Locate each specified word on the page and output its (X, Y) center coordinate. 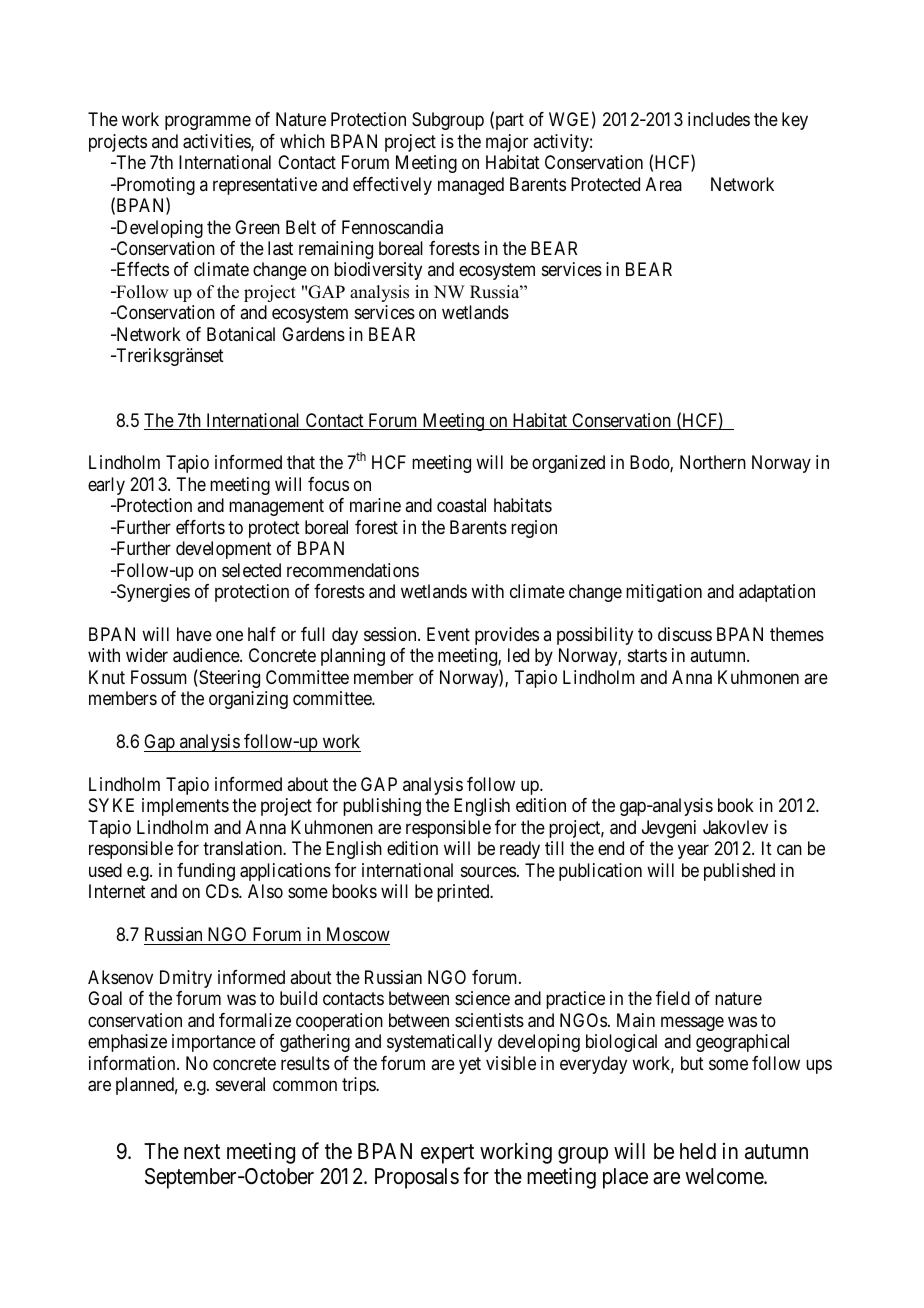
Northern (713, 462)
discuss (685, 634)
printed (464, 893)
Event (448, 634)
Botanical (241, 334)
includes (719, 119)
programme (208, 123)
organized (568, 464)
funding (206, 872)
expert (447, 1154)
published (739, 872)
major (507, 143)
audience (207, 655)
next (202, 1151)
